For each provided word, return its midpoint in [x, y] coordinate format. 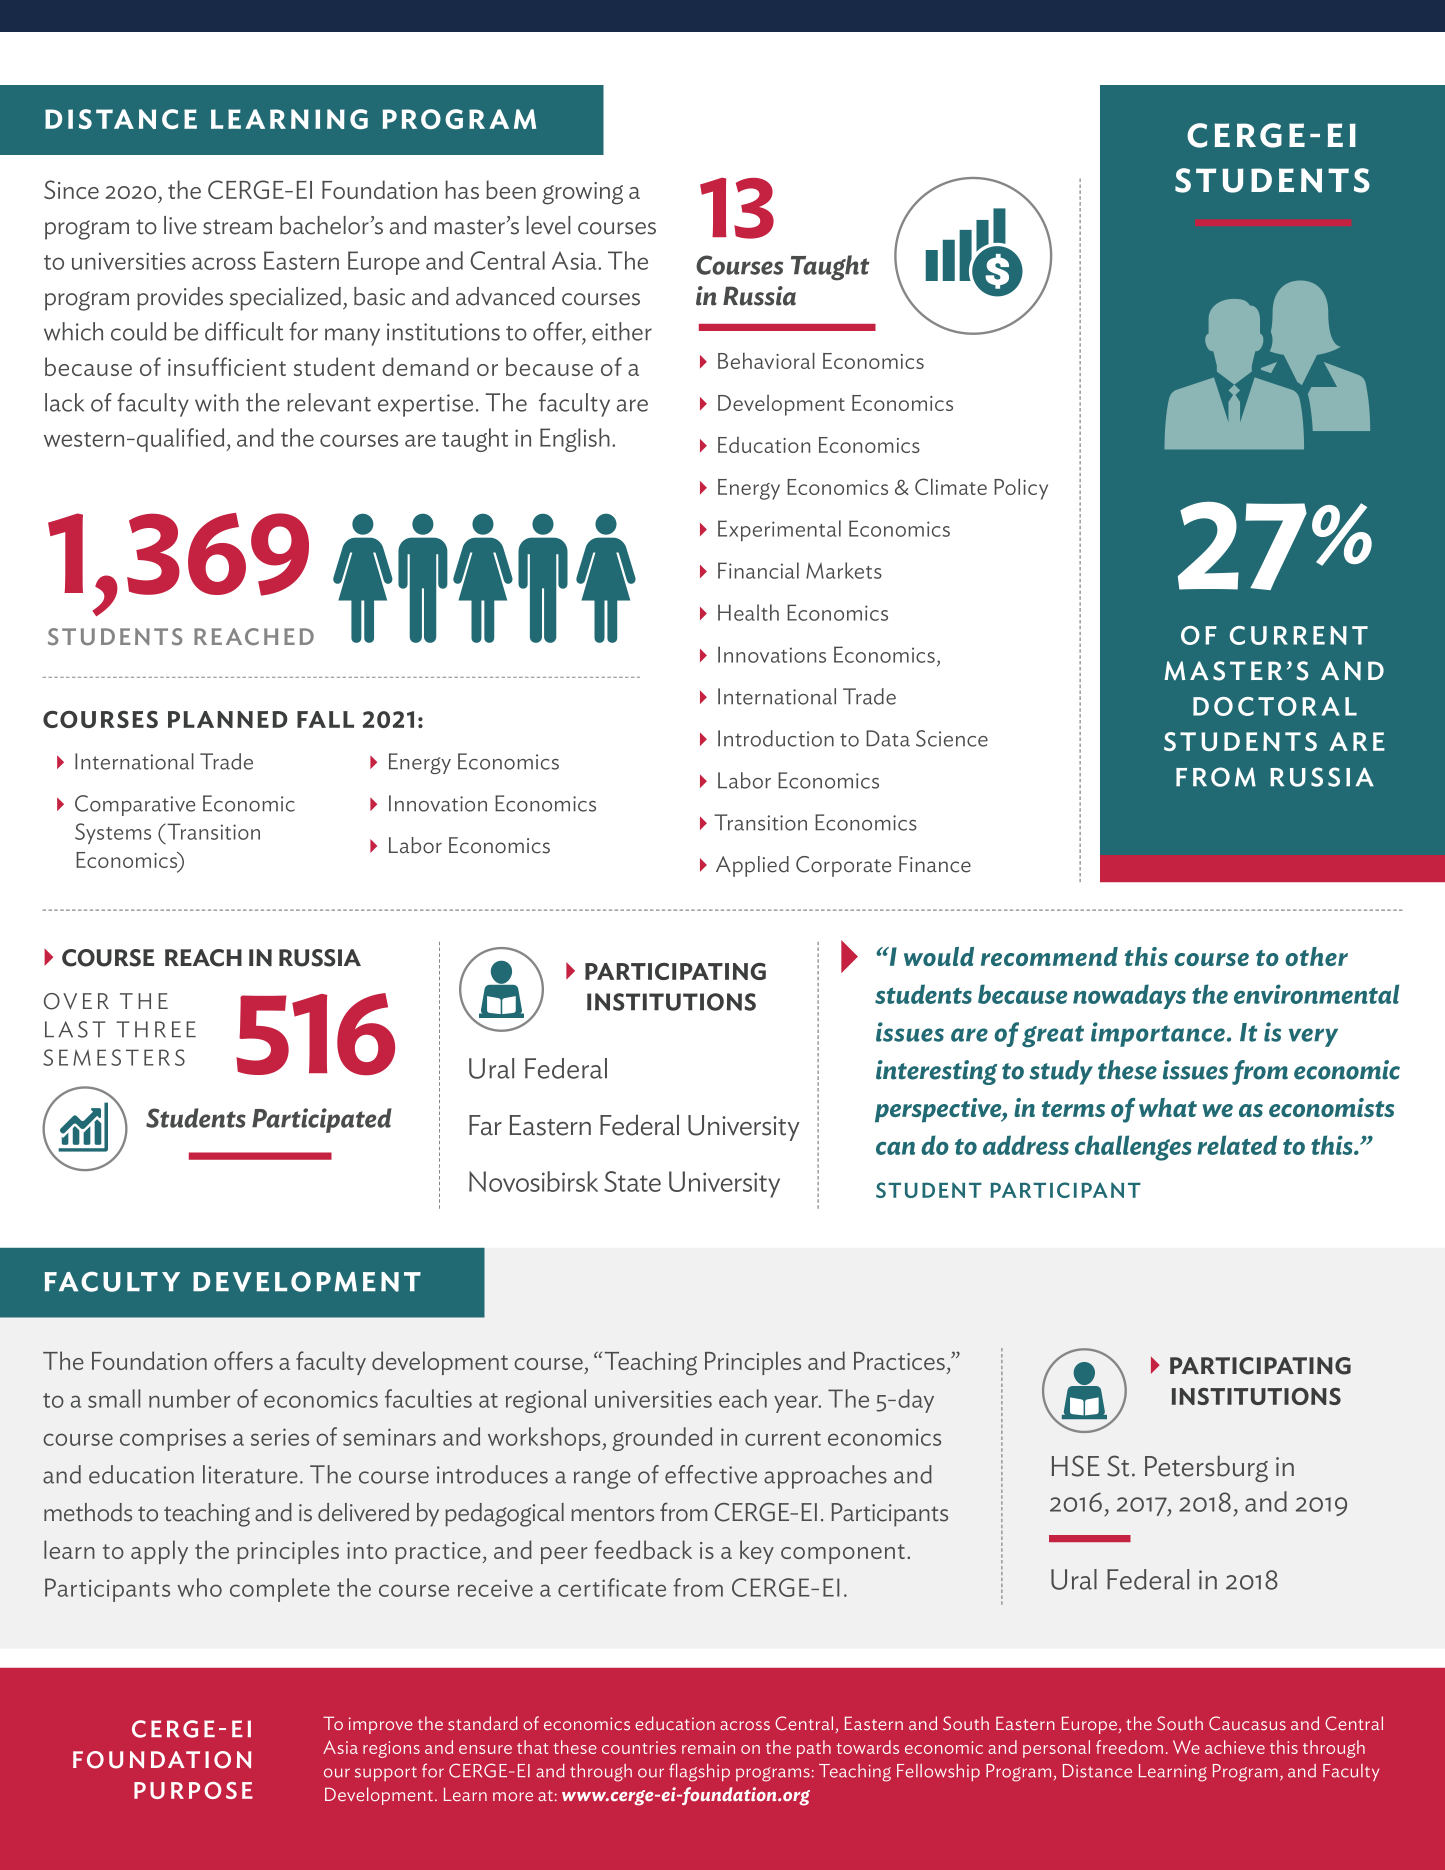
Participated [322, 1120]
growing [582, 193]
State [632, 1181]
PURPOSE [193, 1790]
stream [237, 227]
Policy [1021, 489]
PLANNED [228, 719]
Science [952, 738]
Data [888, 738]
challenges [1133, 1148]
